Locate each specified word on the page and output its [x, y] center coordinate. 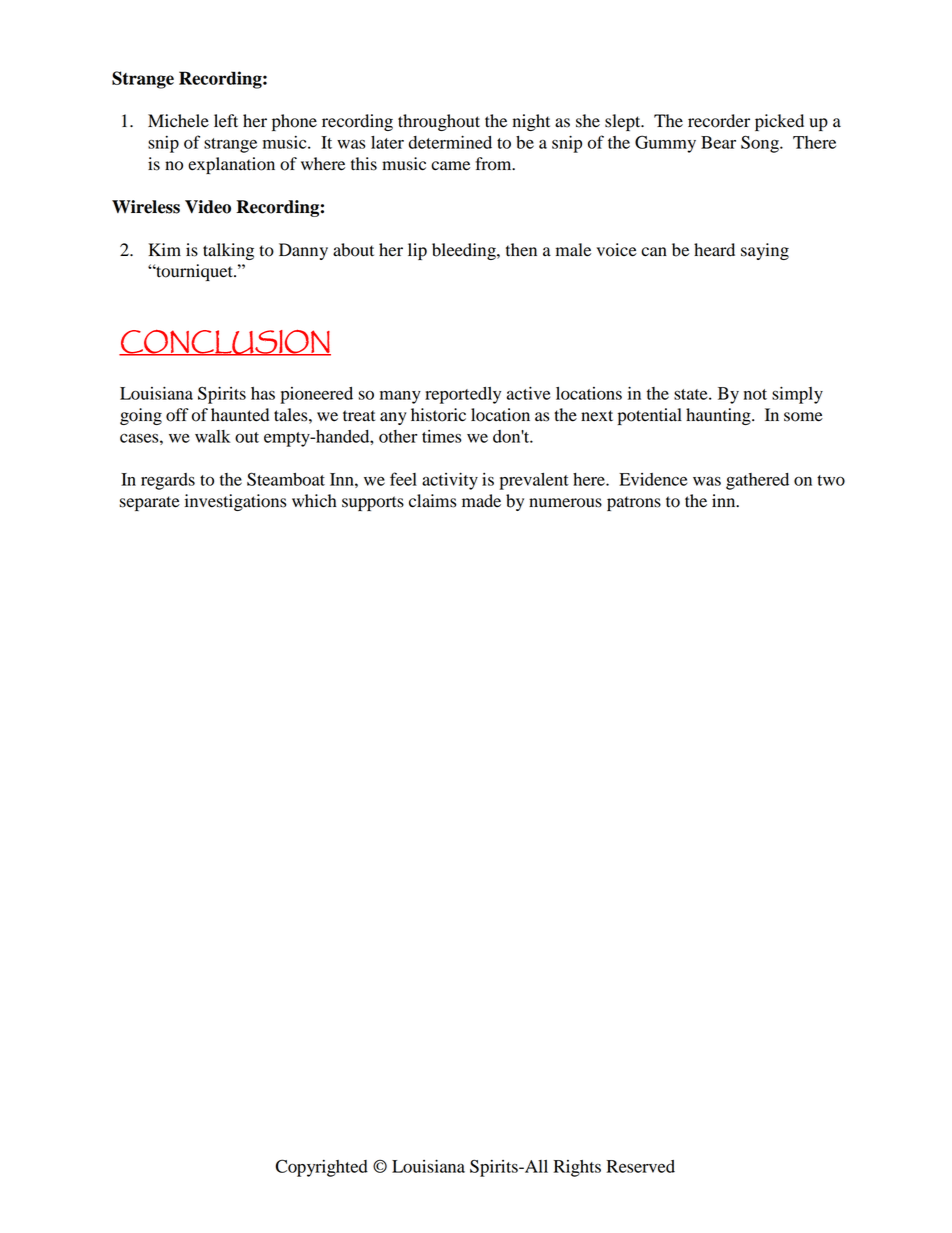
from [494, 164]
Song [761, 144]
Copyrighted [321, 1168]
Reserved [641, 1166]
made [481, 501]
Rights [577, 1168]
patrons [634, 503]
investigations [235, 502]
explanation [231, 165]
